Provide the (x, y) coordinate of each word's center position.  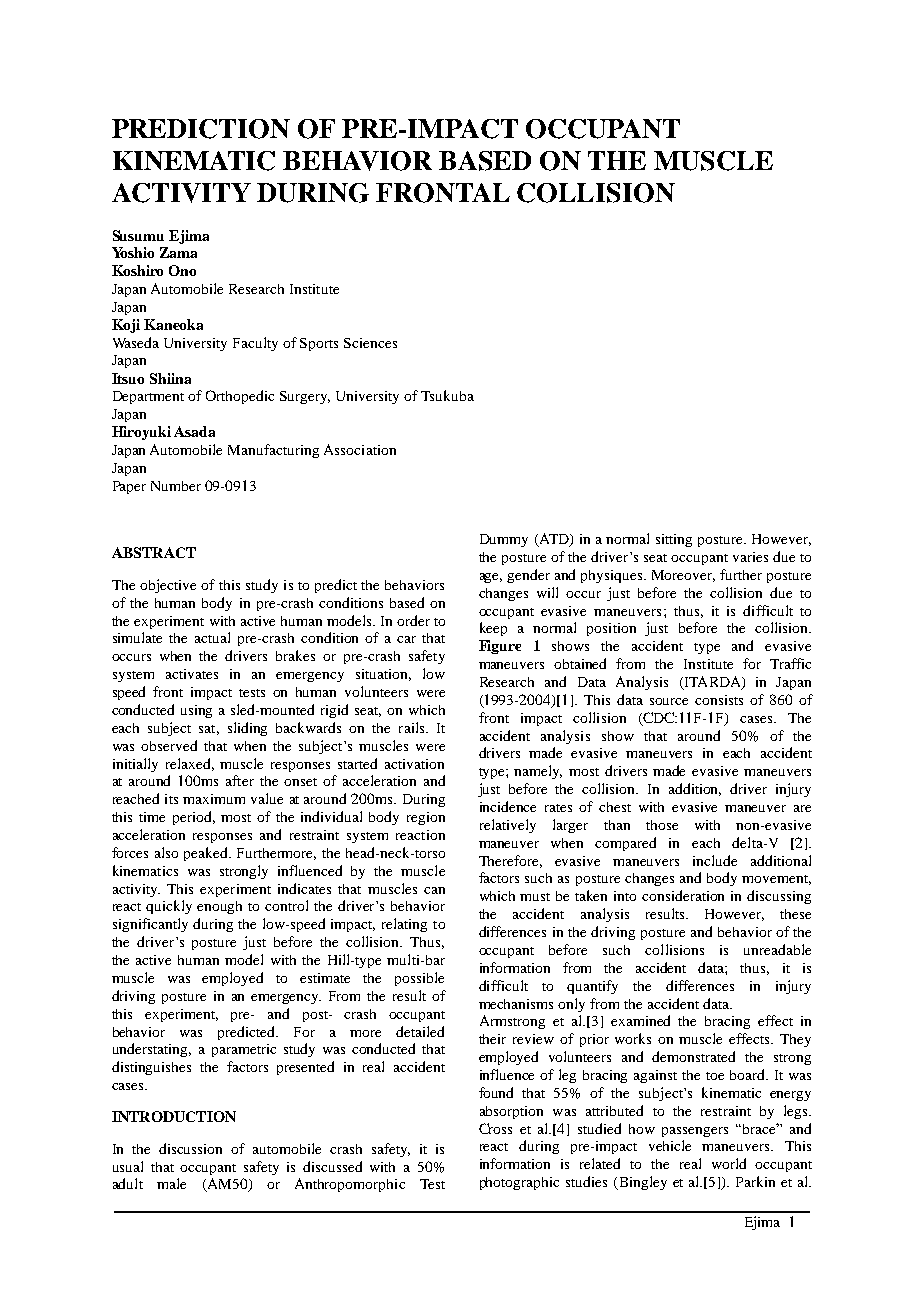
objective (168, 586)
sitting (674, 540)
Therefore (510, 861)
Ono (182, 270)
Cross (495, 1128)
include (715, 860)
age (491, 578)
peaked (207, 854)
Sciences (370, 343)
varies (750, 557)
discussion (190, 1148)
